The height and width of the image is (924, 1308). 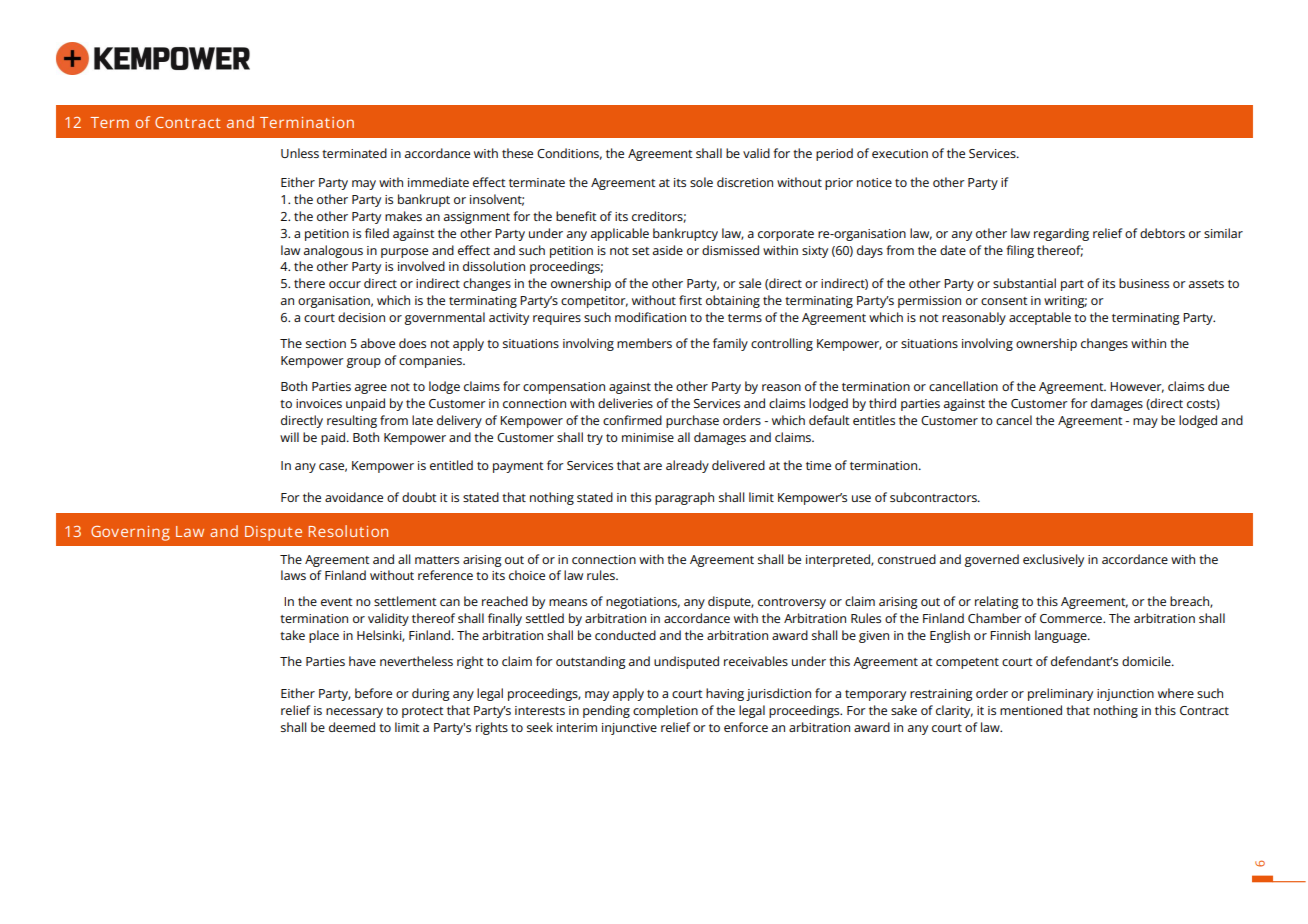 I want to click on execution, so click(x=900, y=153).
